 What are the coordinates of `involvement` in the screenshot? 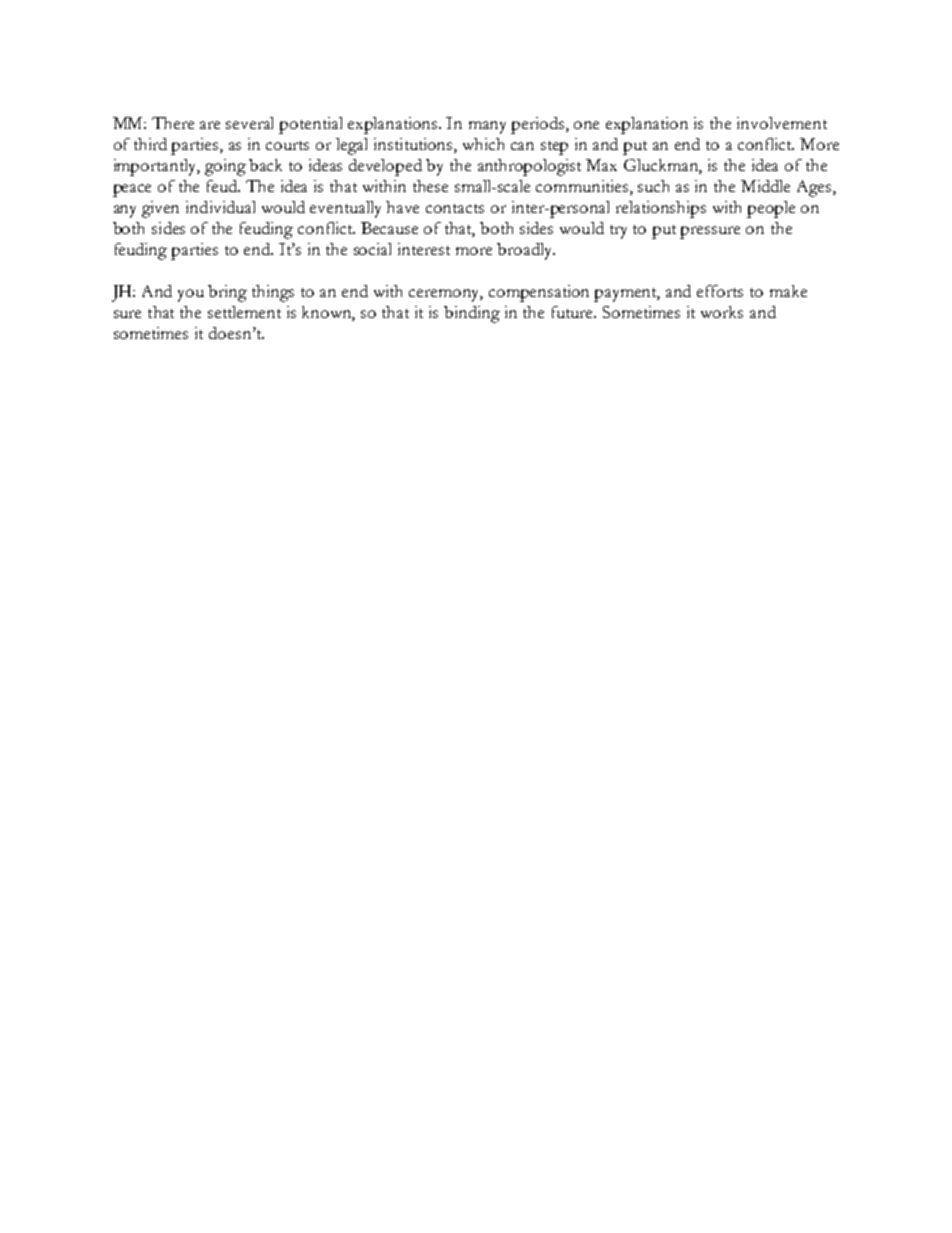 It's located at (782, 123).
